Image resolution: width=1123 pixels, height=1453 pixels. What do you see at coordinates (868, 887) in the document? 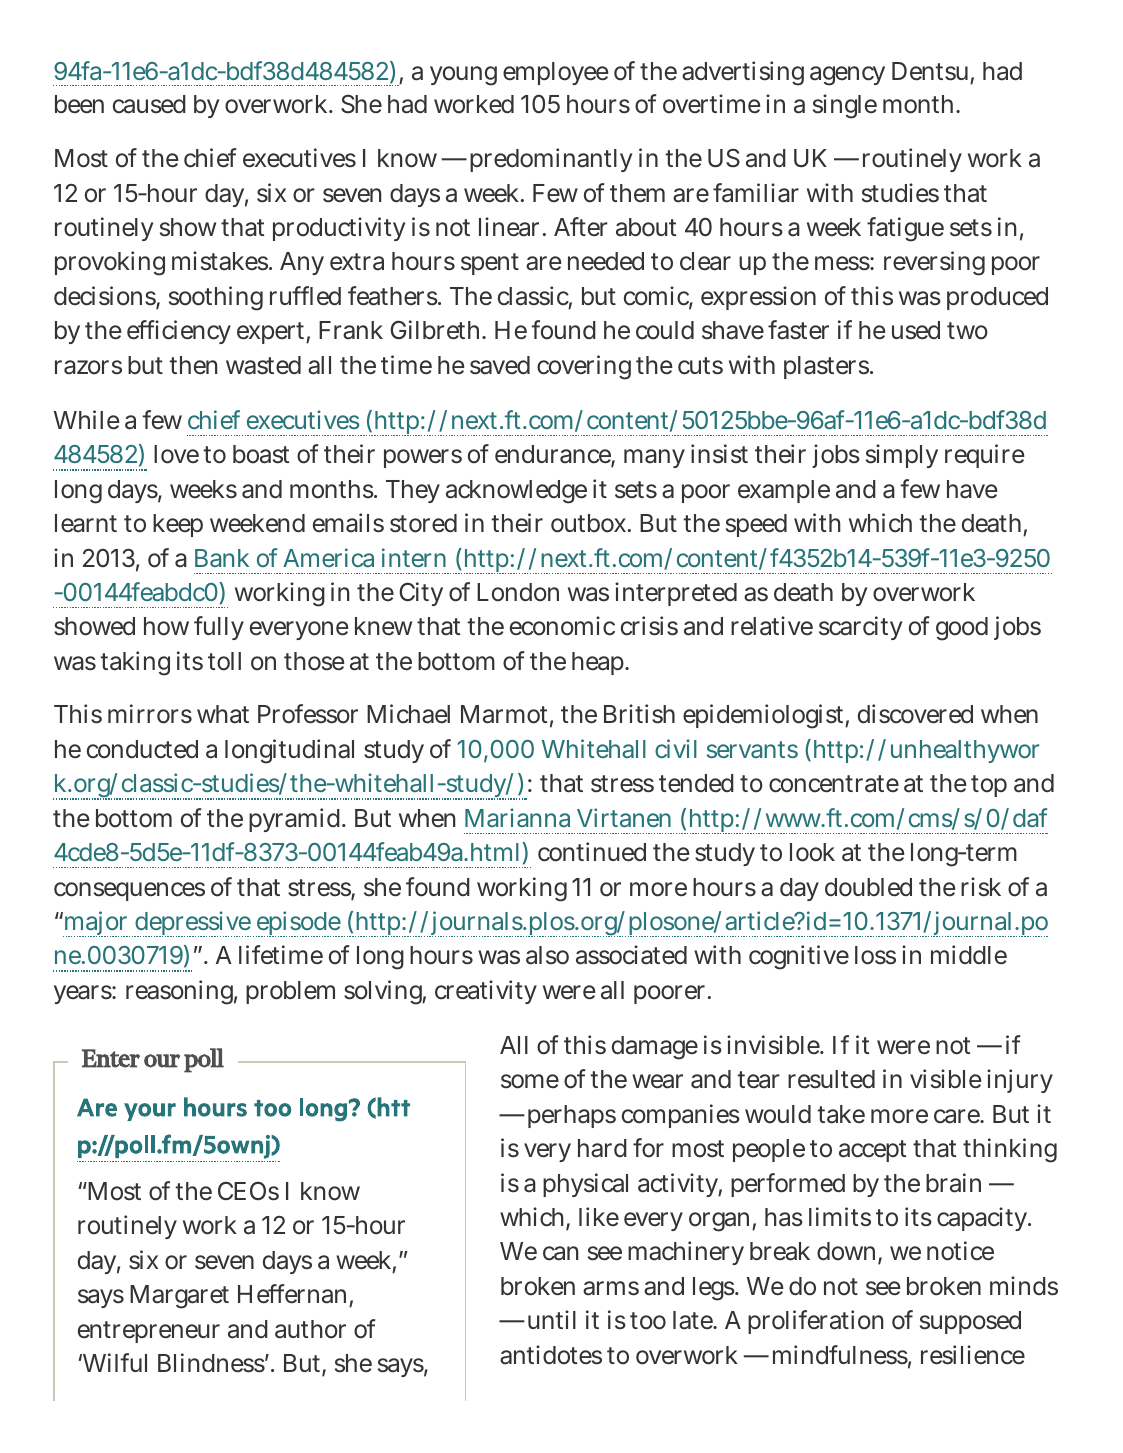
I see `doubled` at bounding box center [868, 887].
